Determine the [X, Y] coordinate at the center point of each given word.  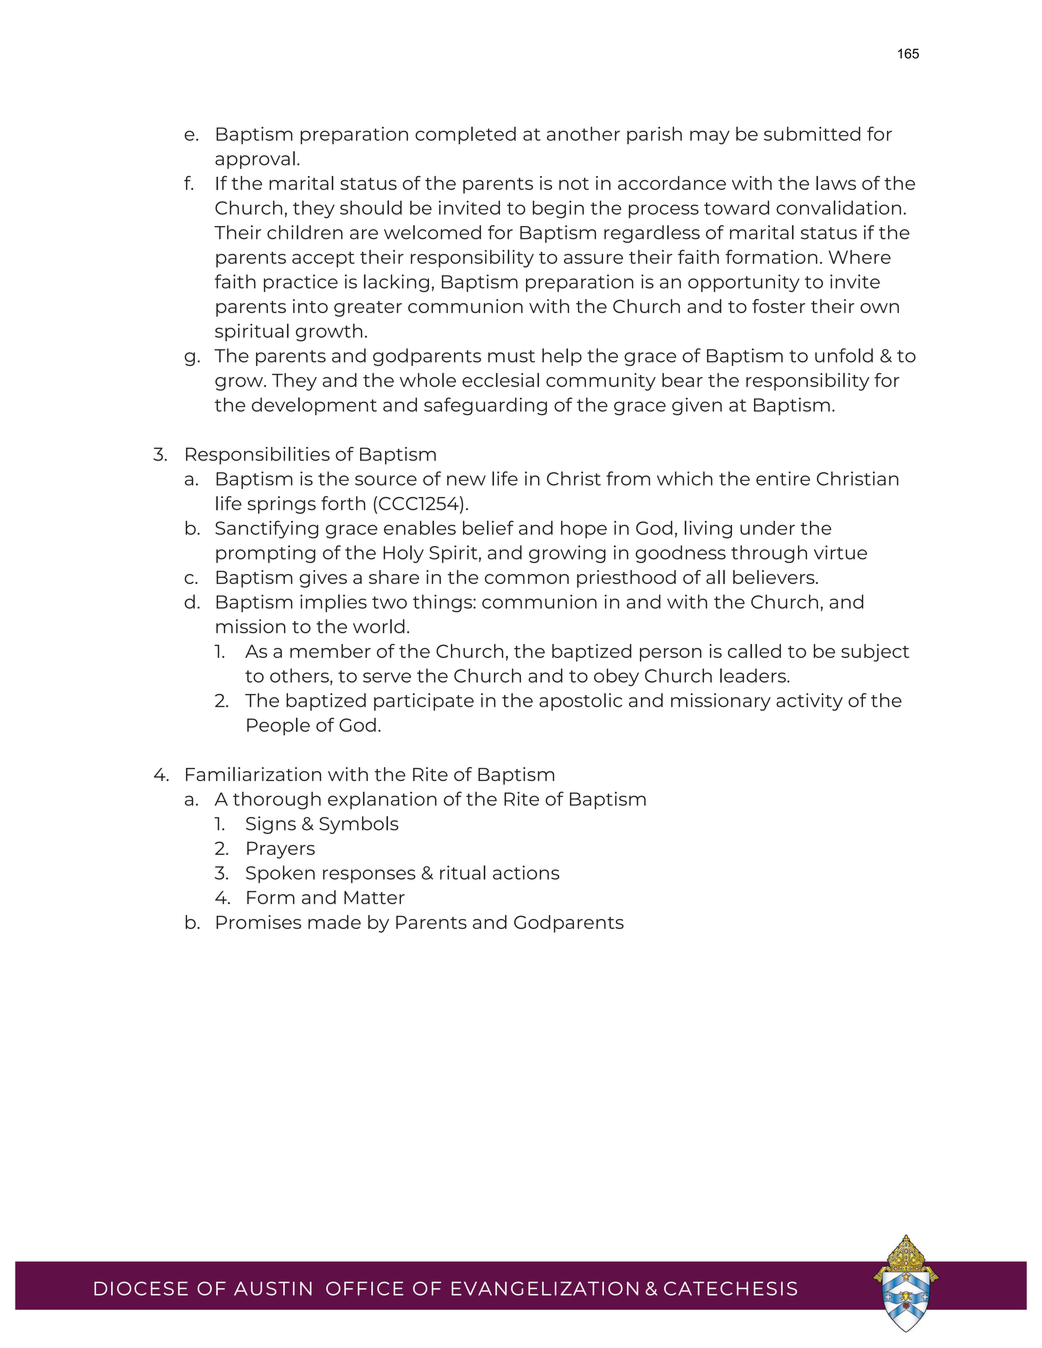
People [278, 726]
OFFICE [364, 1288]
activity [809, 702]
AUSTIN [273, 1288]
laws [836, 183]
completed [465, 136]
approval [255, 160]
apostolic [580, 702]
